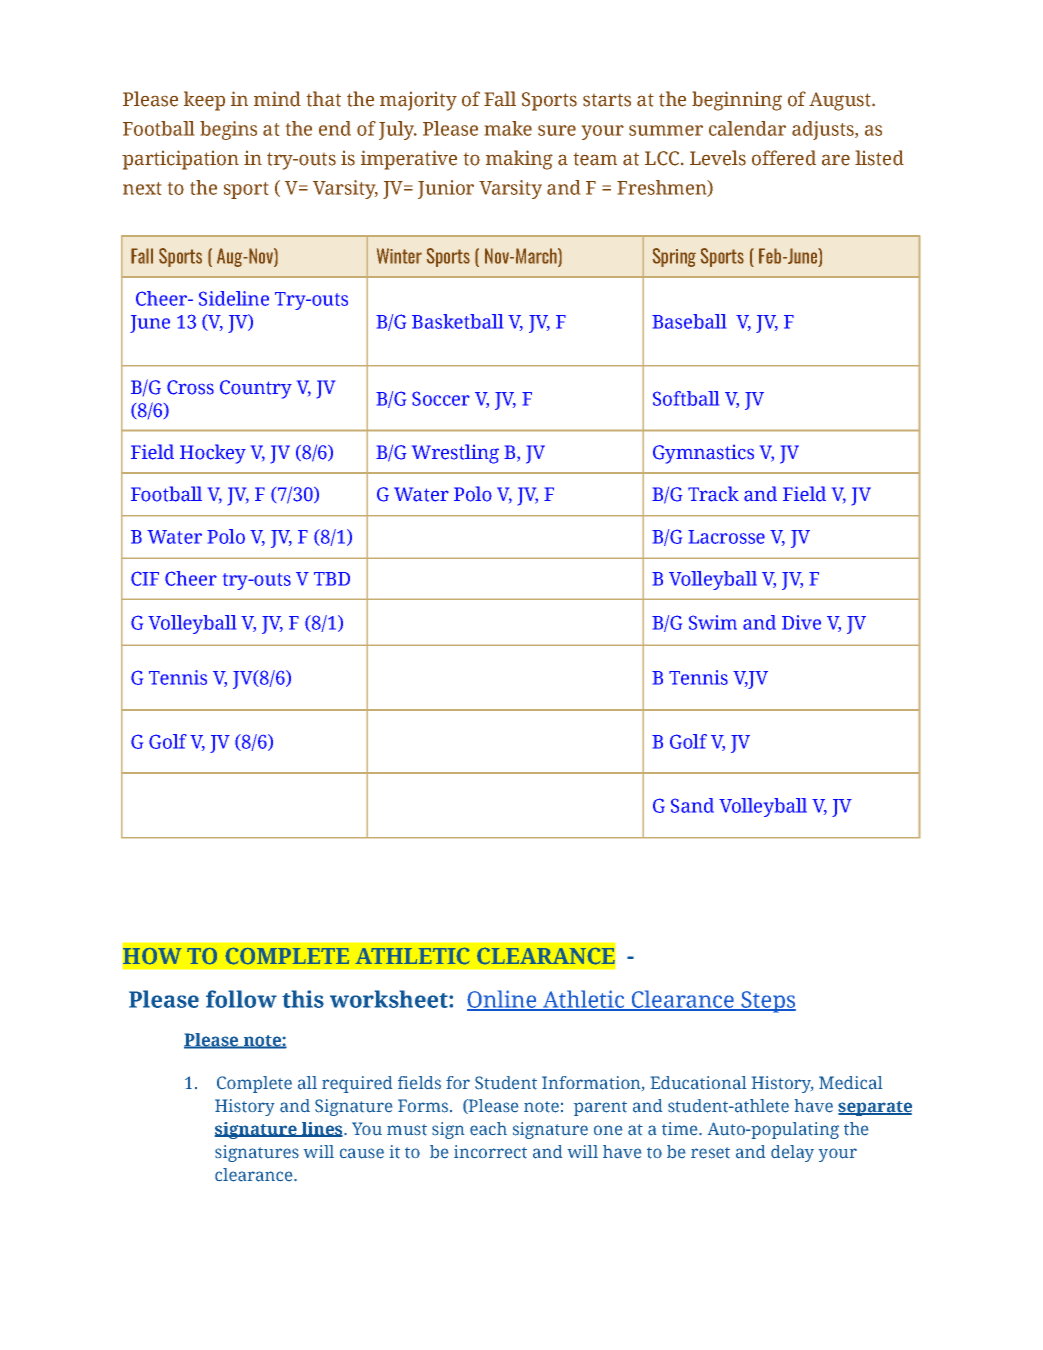 The height and width of the screenshot is (1350, 1043). I want to click on follow, so click(241, 999).
